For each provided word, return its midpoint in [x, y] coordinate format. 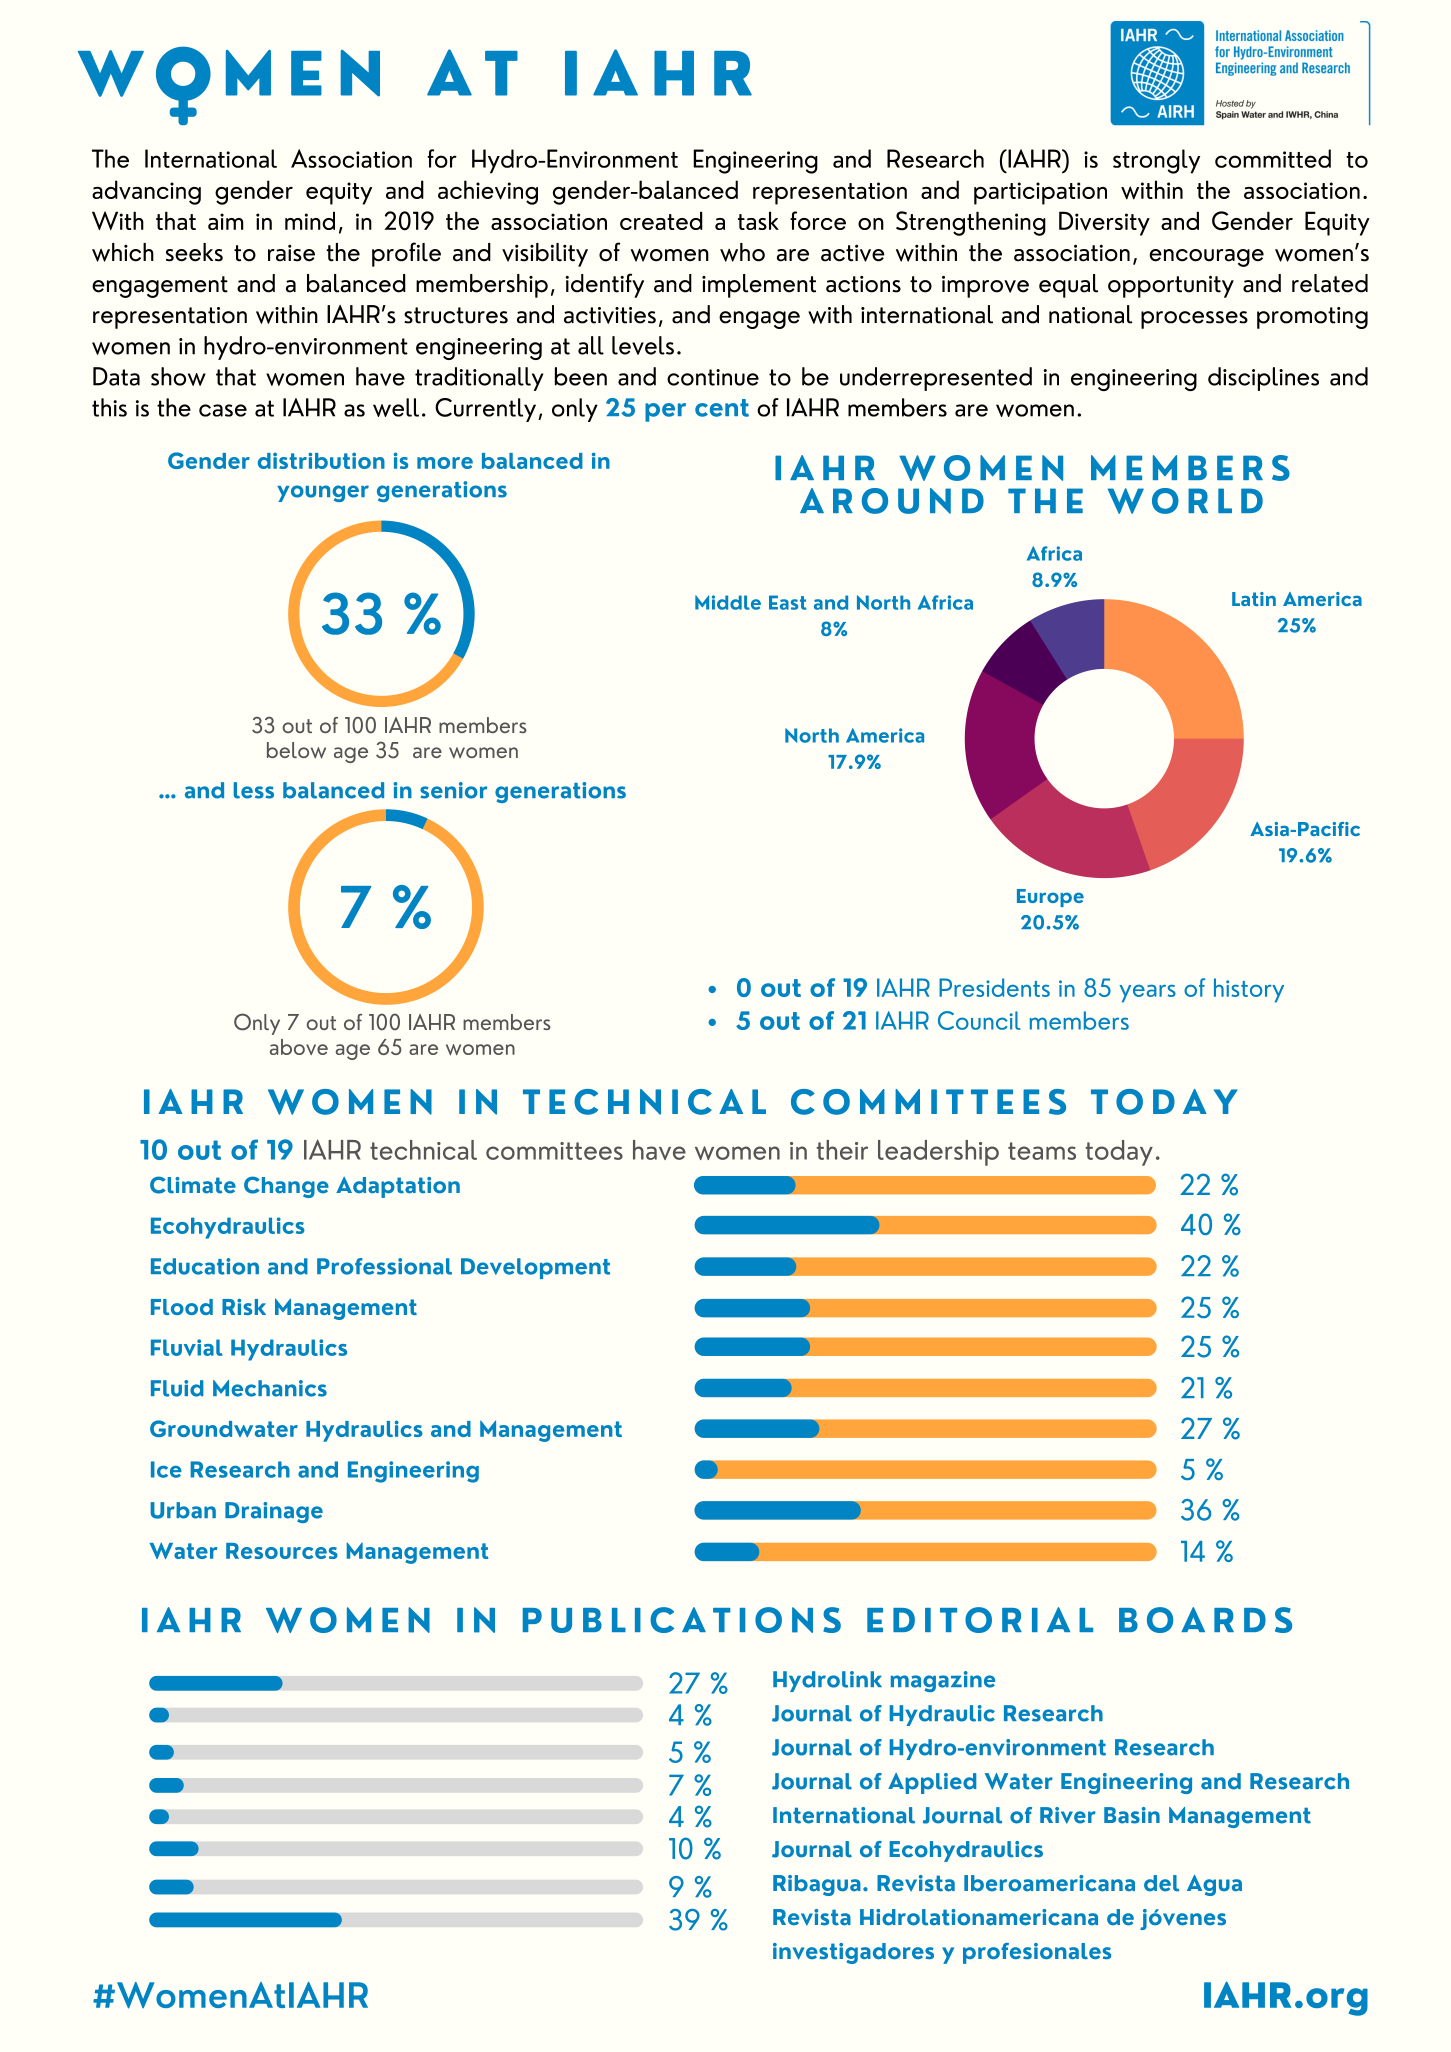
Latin [1254, 599]
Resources [282, 1551]
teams [1042, 1151]
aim [226, 221]
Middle [728, 602]
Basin [1132, 1815]
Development [535, 1268]
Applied [932, 1783]
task [758, 220]
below [296, 750]
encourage [1206, 258]
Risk [244, 1307]
